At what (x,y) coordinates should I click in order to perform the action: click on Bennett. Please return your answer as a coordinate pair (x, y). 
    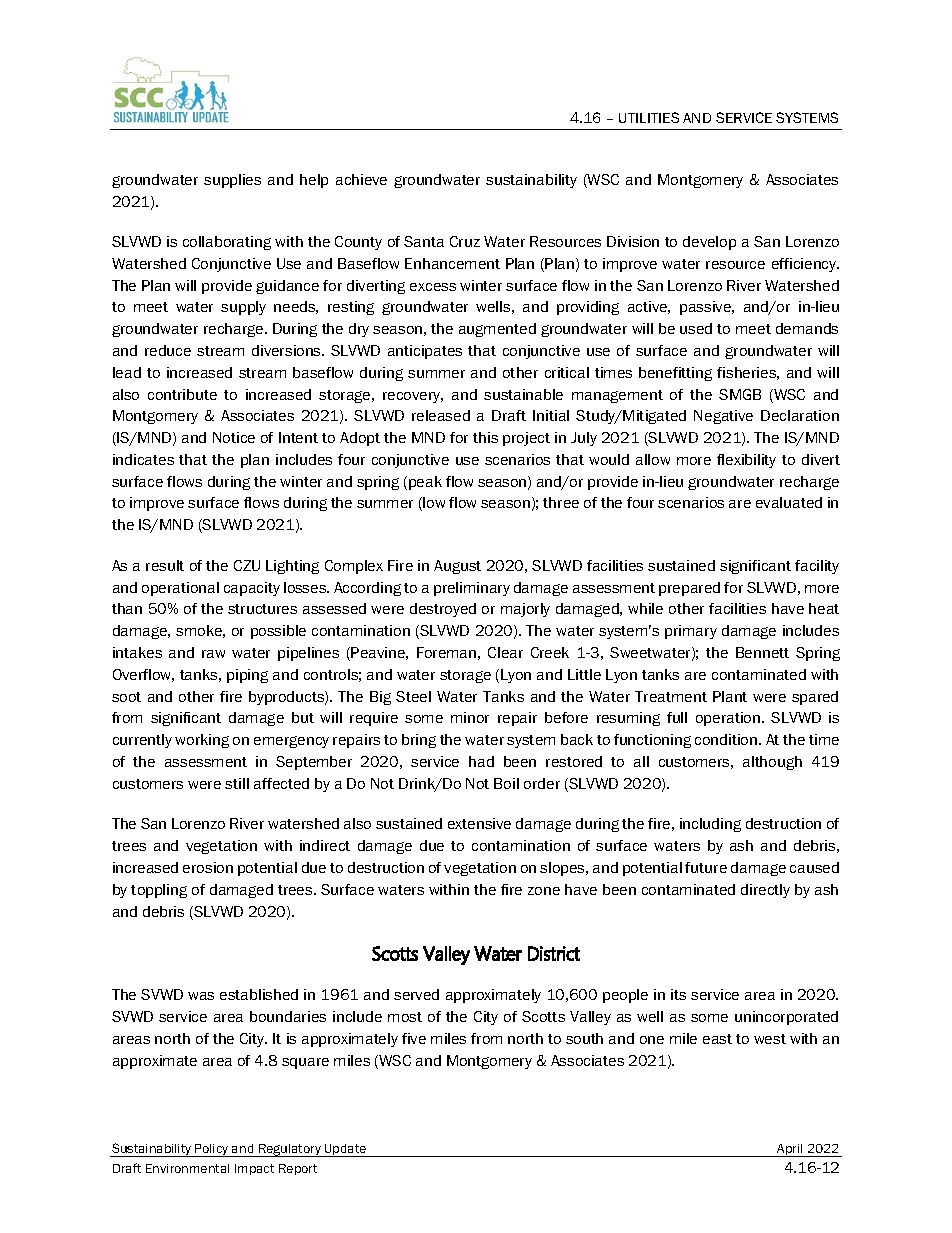
    Looking at the image, I should click on (762, 652).
